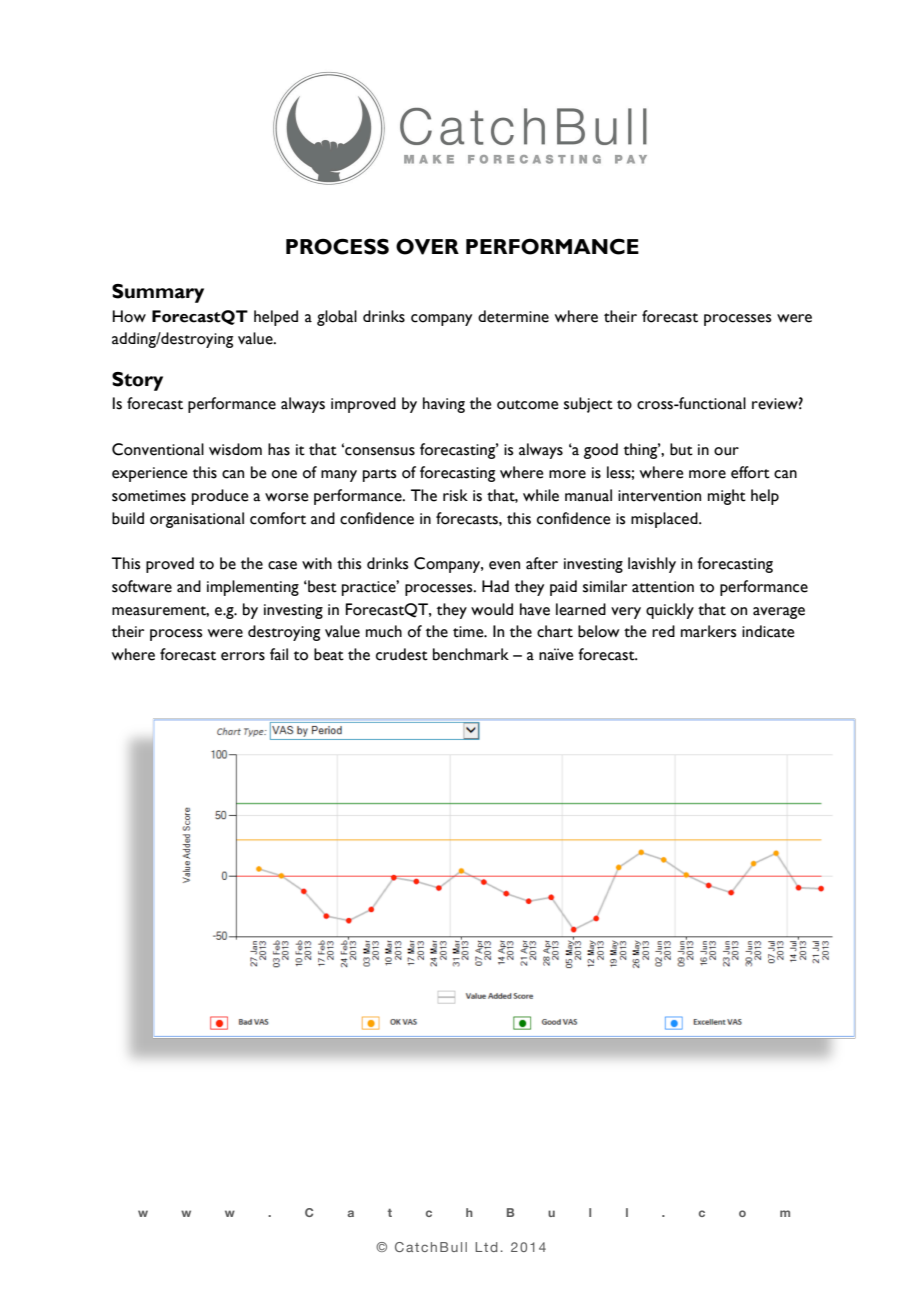 The image size is (924, 1308). Describe the element at coordinates (402, 654) in the document. I see `crudest` at that location.
